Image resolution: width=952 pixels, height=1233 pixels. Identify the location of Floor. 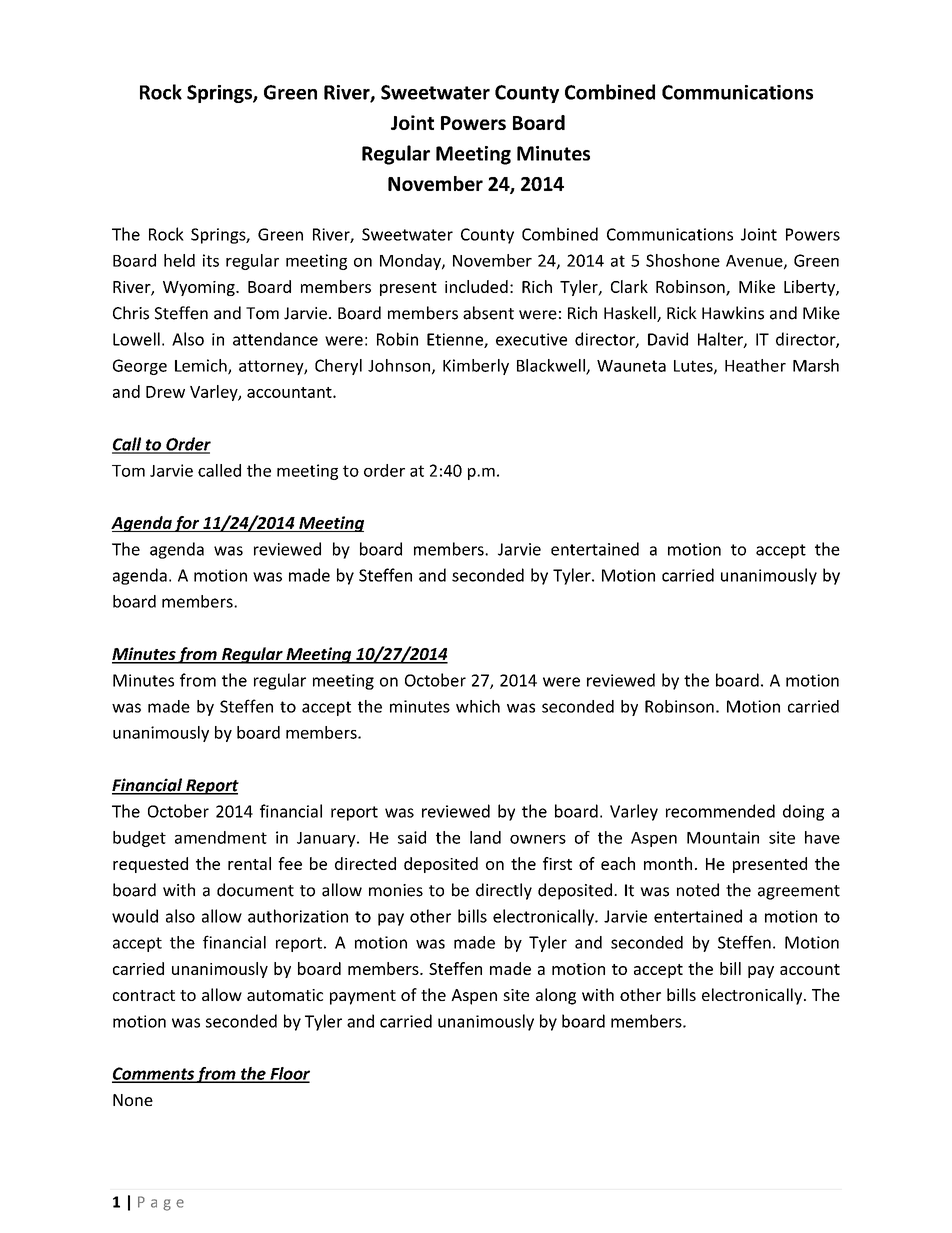
(289, 1074).
